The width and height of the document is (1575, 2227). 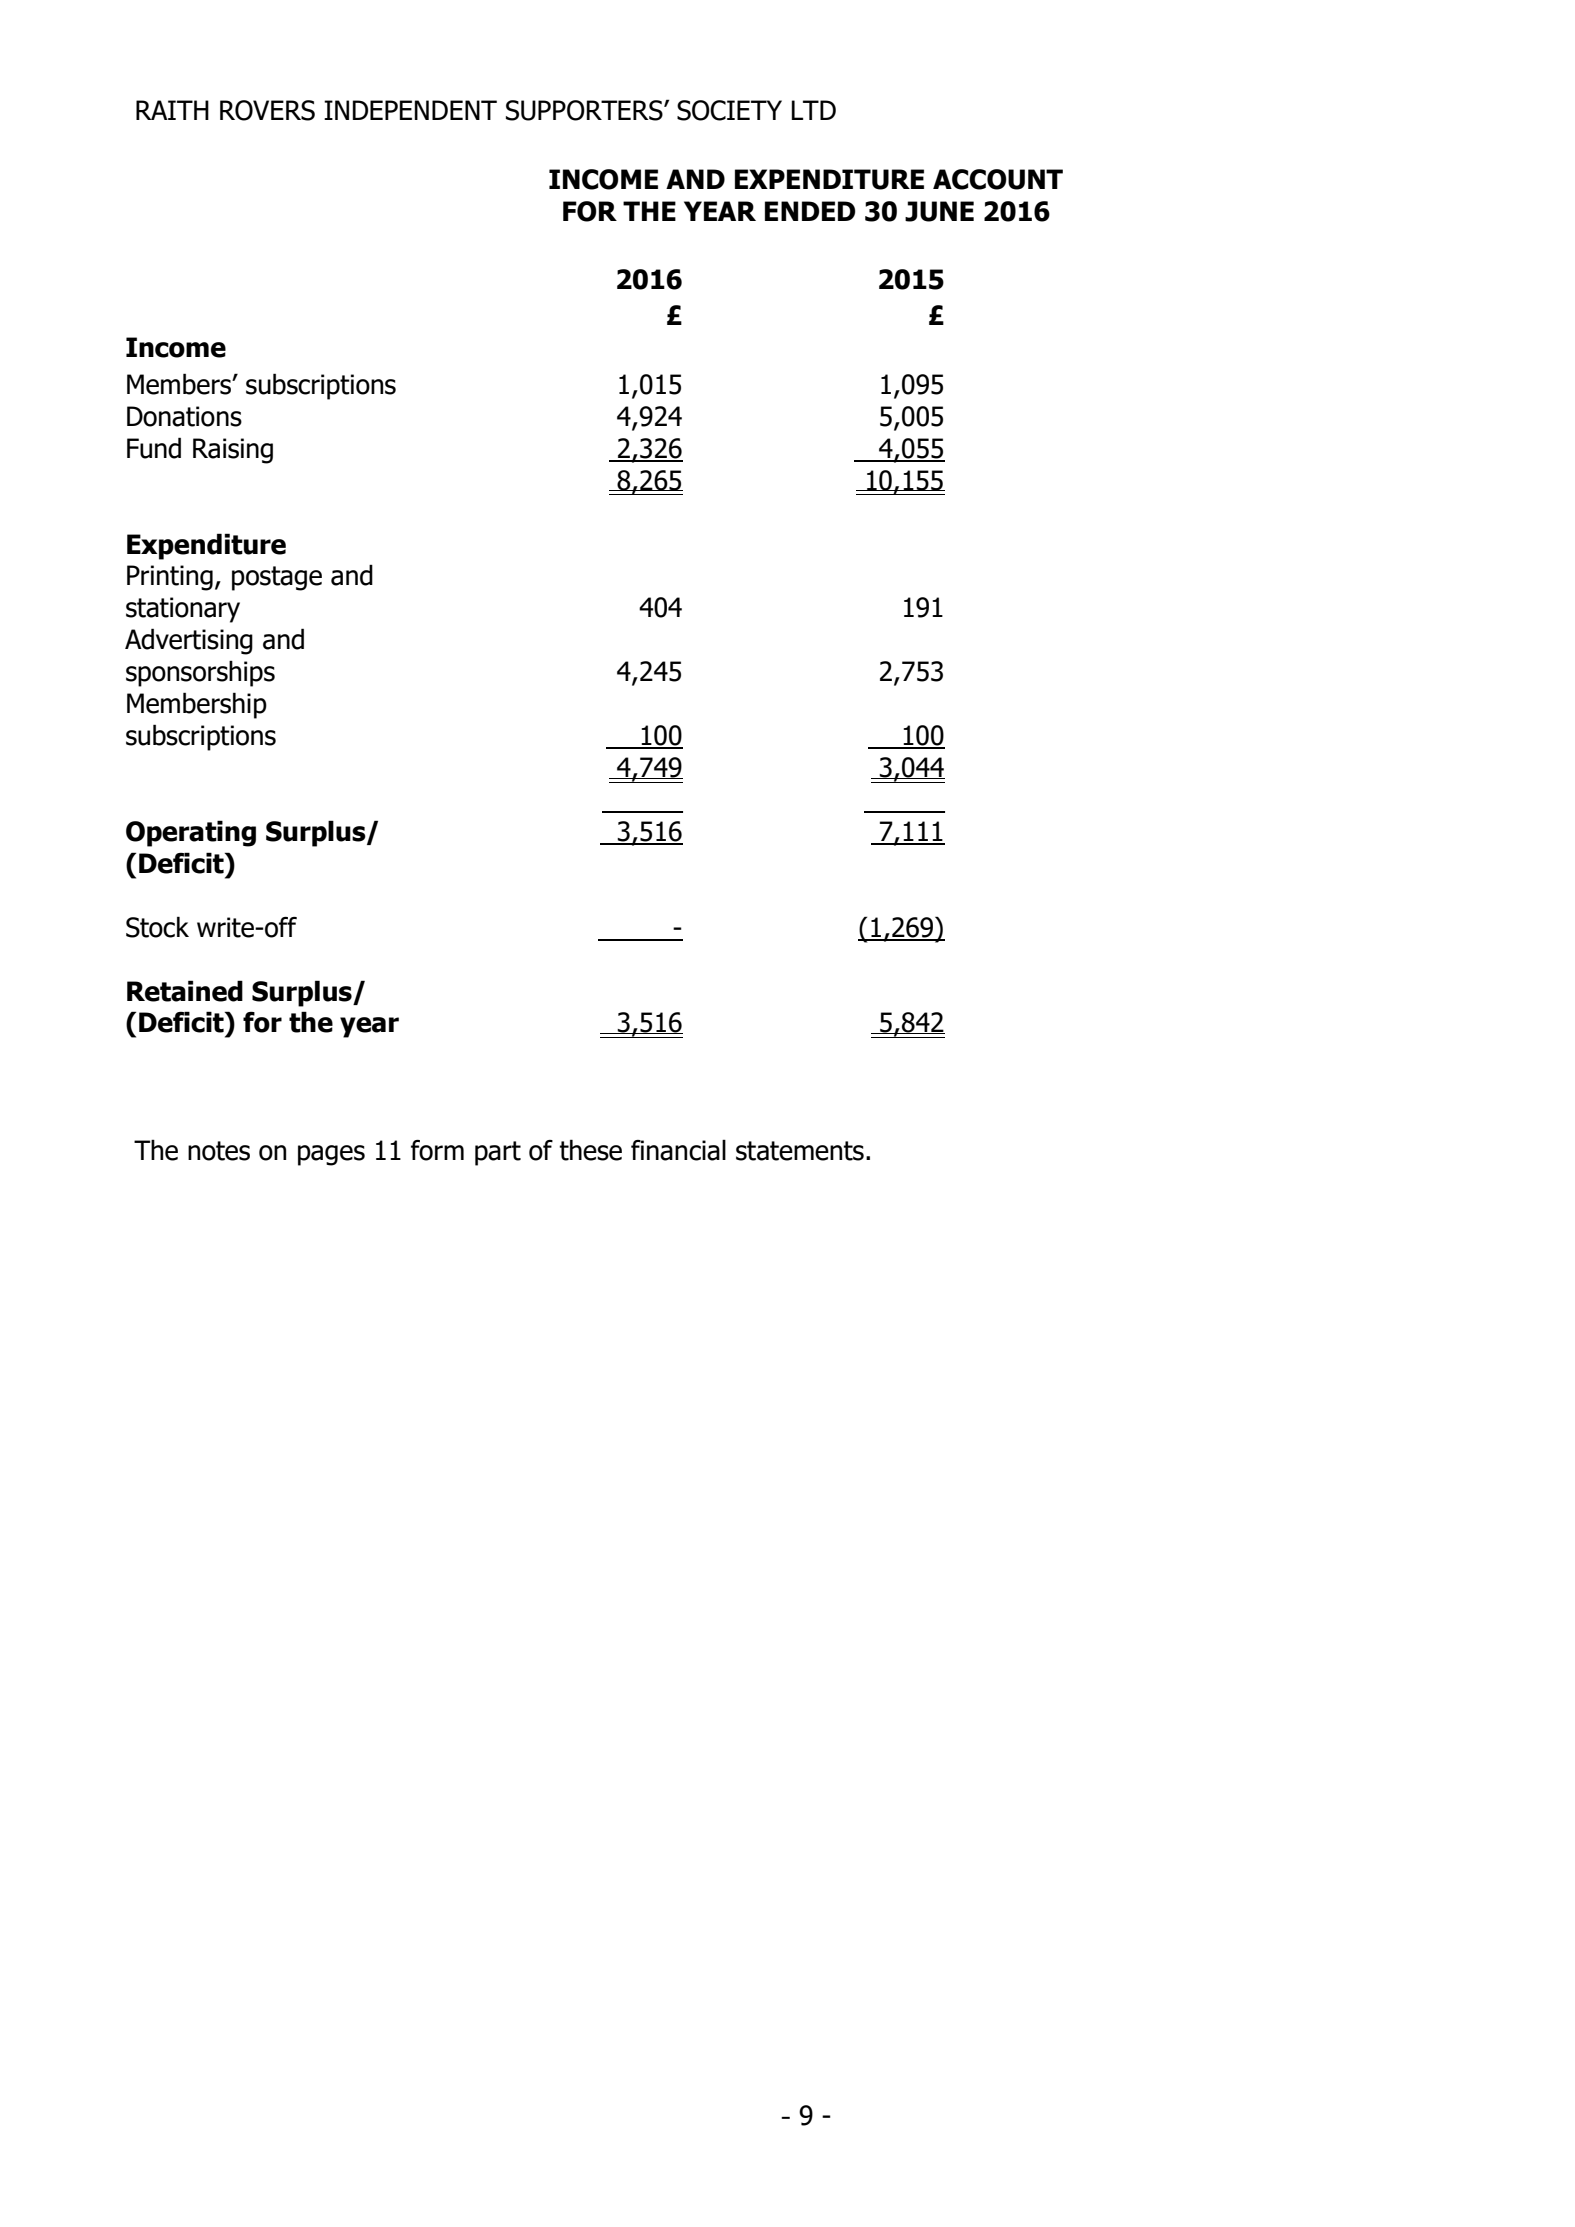 I want to click on ENDED, so click(x=810, y=211).
